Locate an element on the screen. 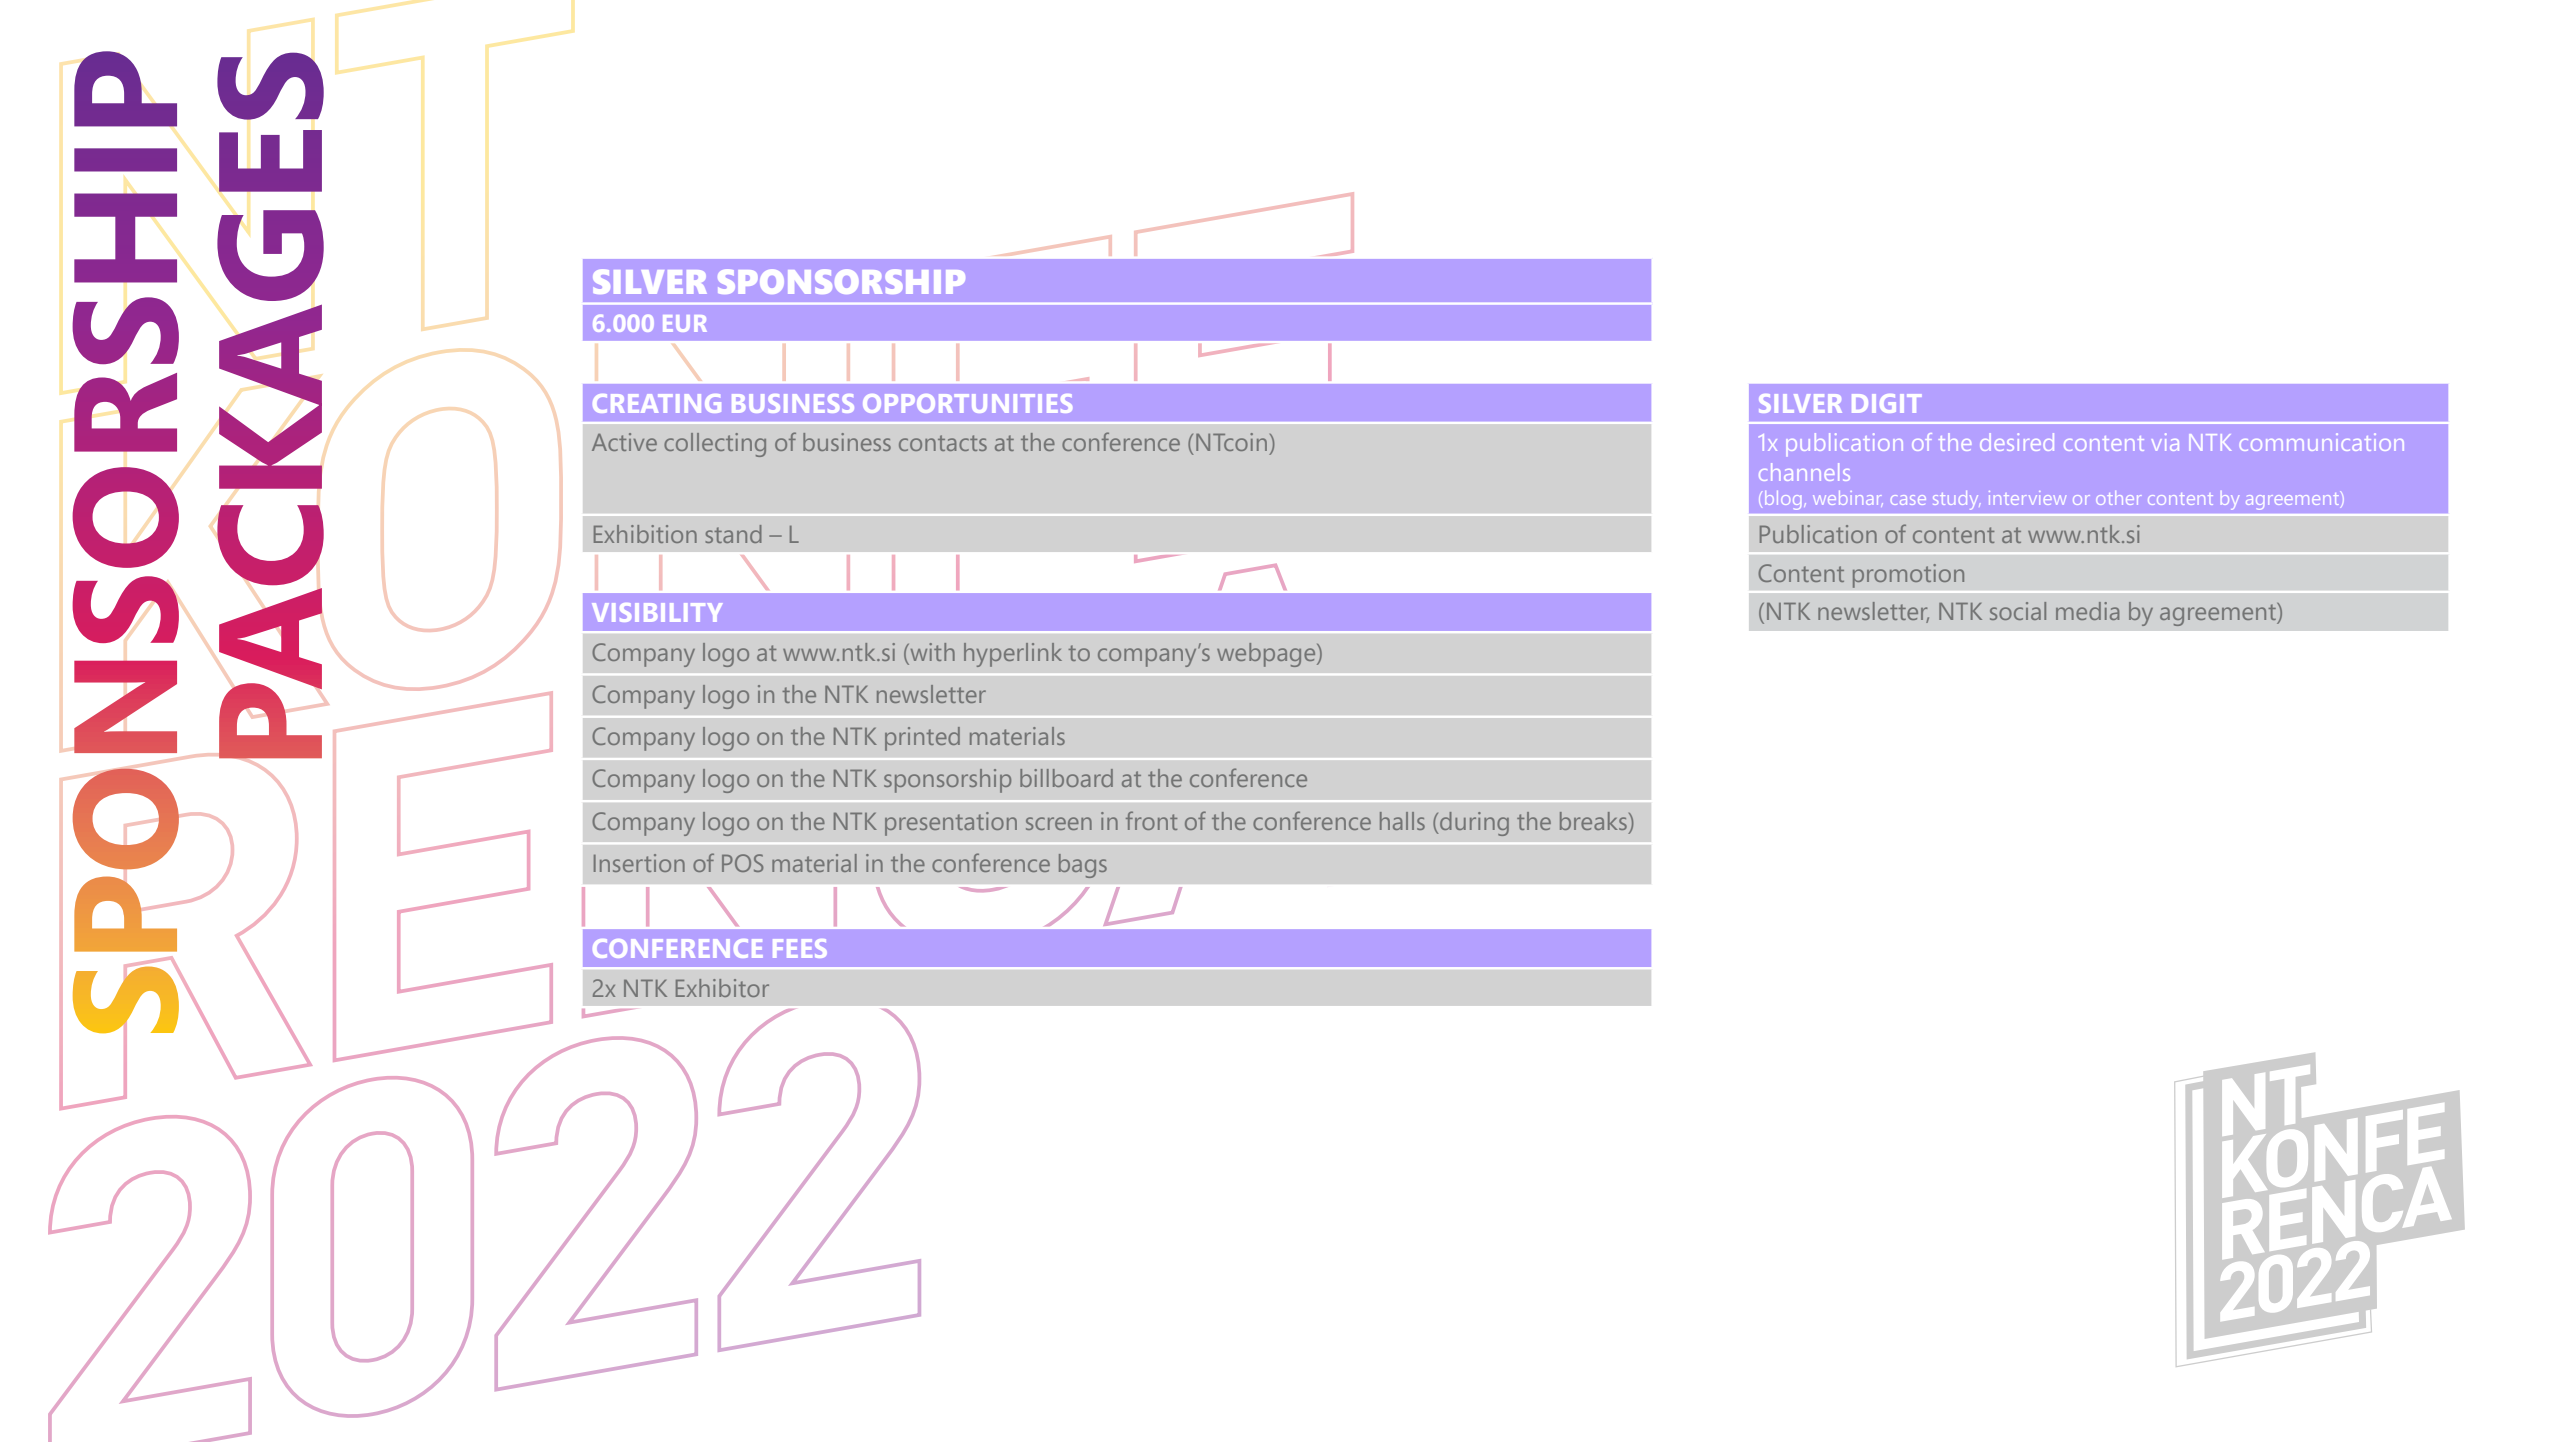 The image size is (2563, 1442). media is located at coordinates (2087, 611).
